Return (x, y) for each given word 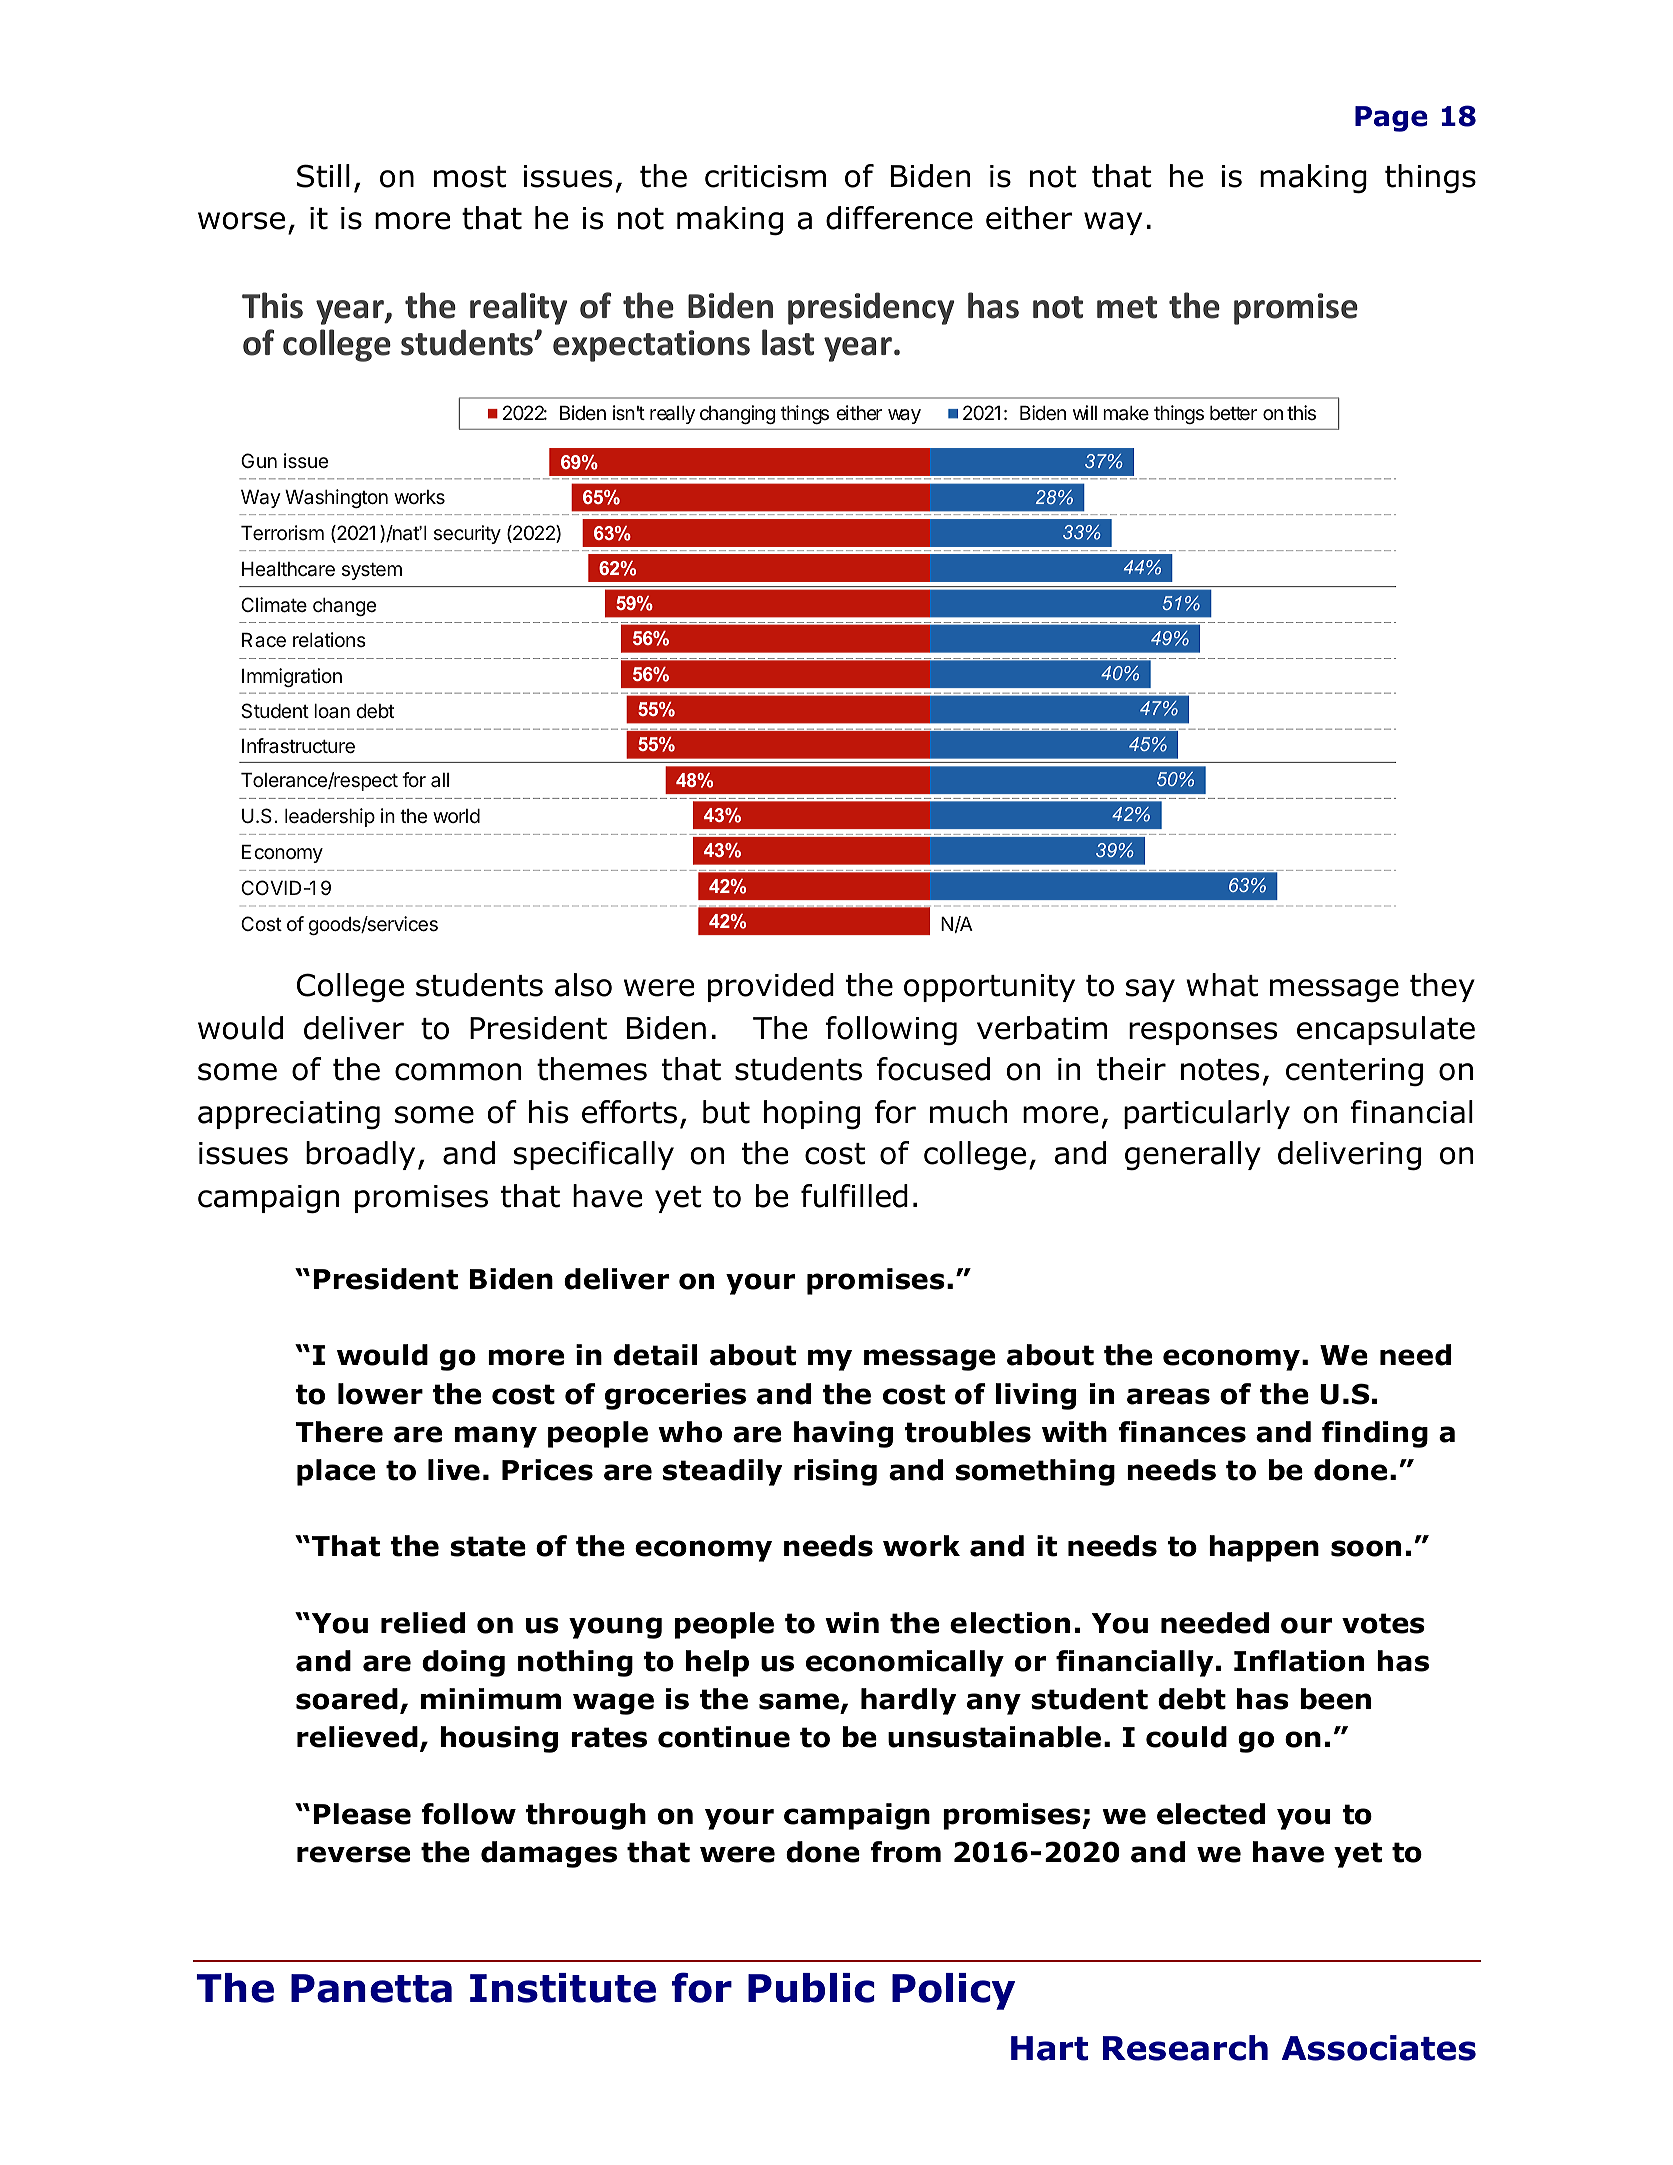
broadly (360, 1155)
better (1233, 413)
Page (1391, 119)
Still (323, 176)
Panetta (371, 1988)
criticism (765, 176)
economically (905, 1663)
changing (738, 414)
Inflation (1299, 1661)
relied (423, 1623)
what (1222, 985)
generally (1193, 1156)
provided (771, 987)
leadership (330, 817)
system (372, 571)
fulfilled (854, 1196)
